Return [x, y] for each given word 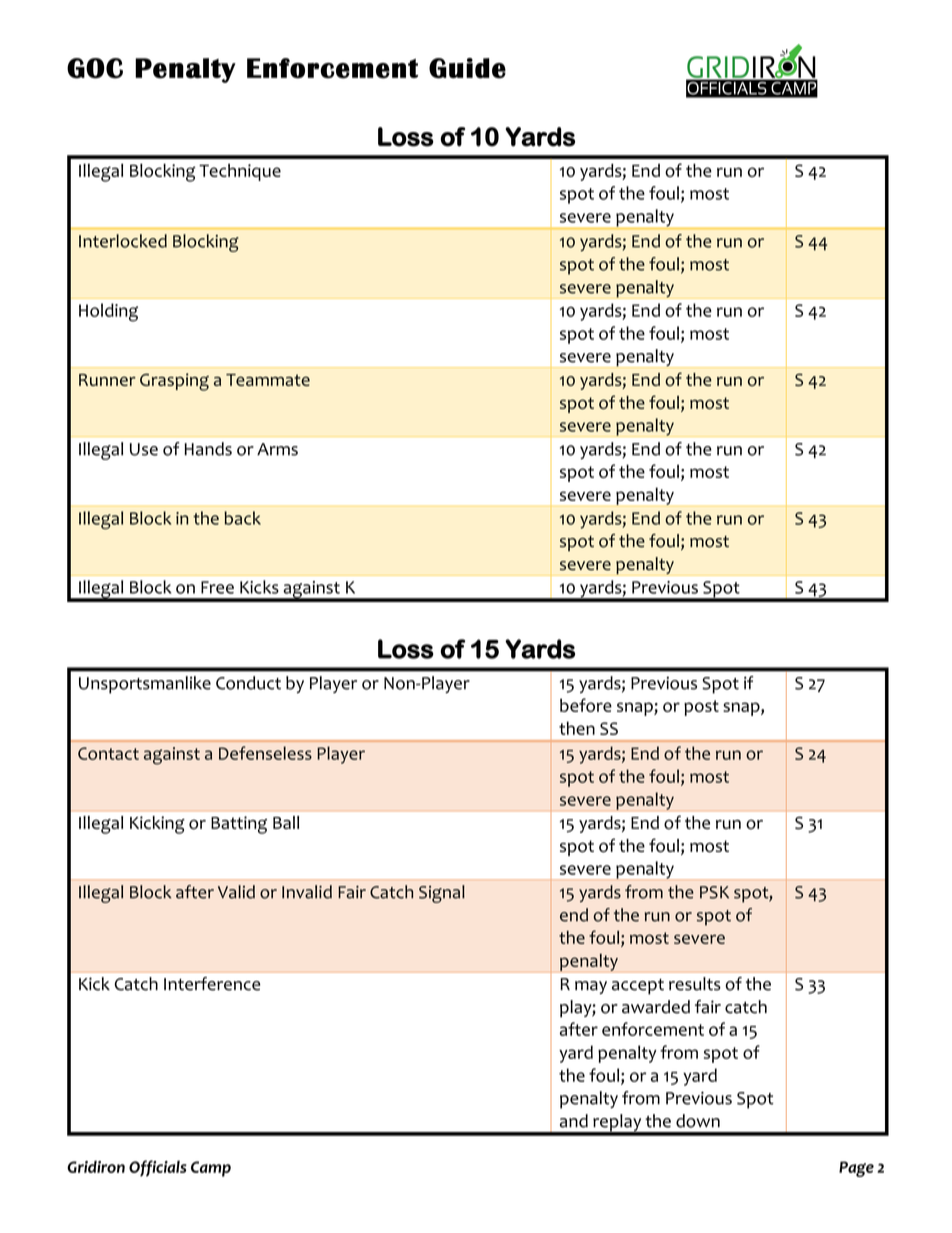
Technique [240, 172]
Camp [211, 1169]
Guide [467, 68]
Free [217, 587]
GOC [95, 68]
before [586, 705]
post [701, 708]
